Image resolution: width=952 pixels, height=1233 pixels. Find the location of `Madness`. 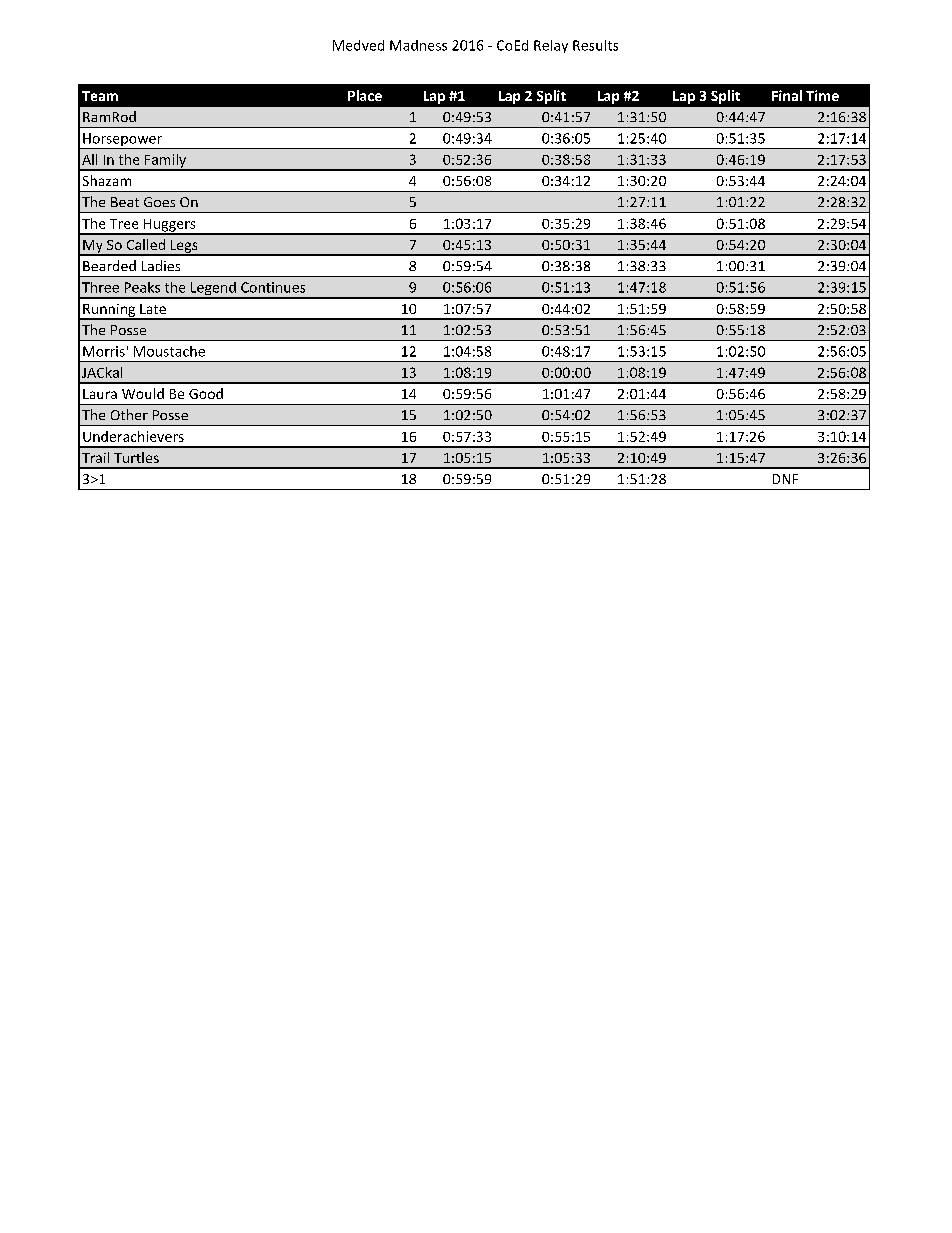

Madness is located at coordinates (418, 45).
